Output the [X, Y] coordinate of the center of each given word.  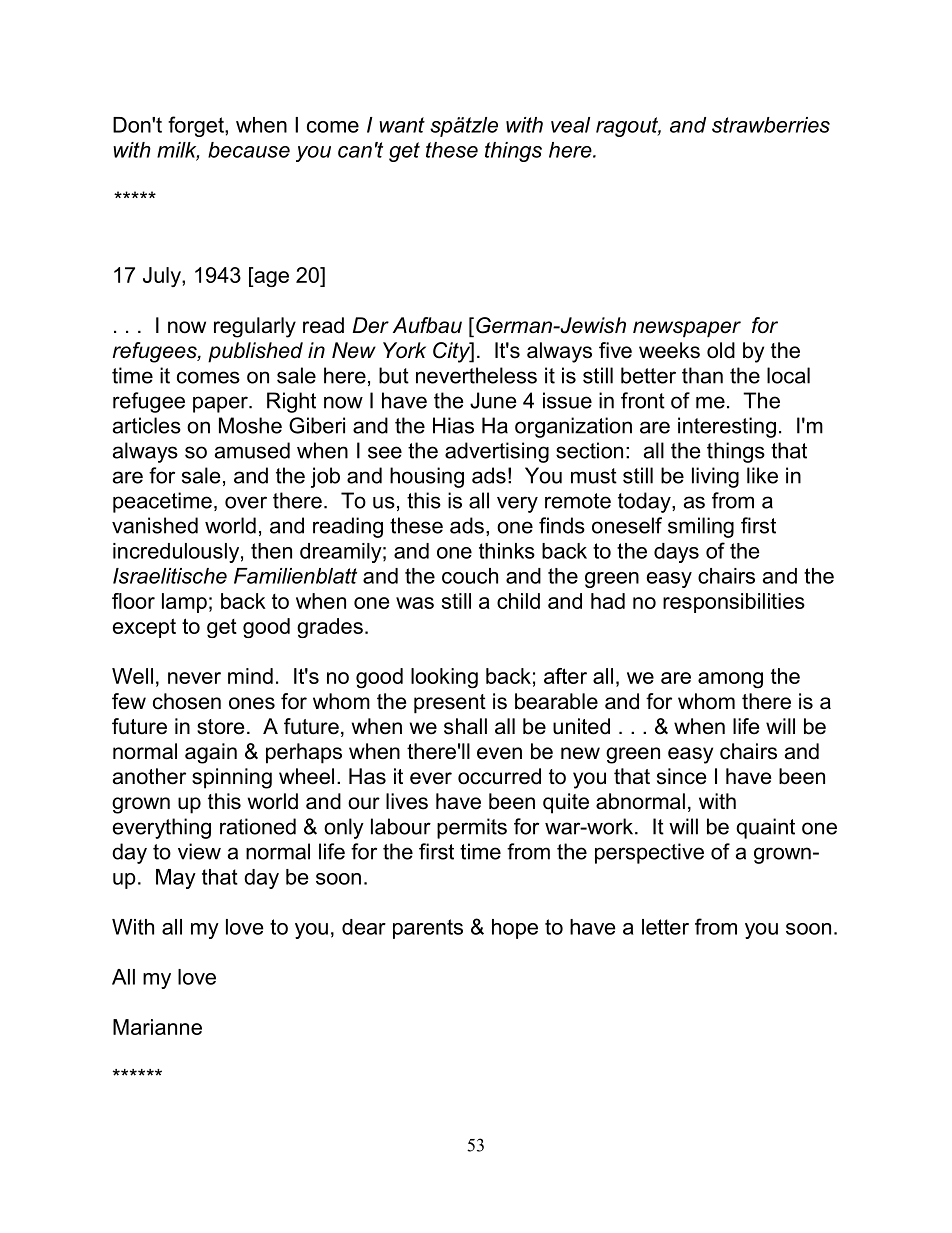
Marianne [157, 1027]
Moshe [250, 425]
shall [465, 726]
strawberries [771, 125]
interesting [727, 427]
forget [197, 126]
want [402, 125]
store [220, 727]
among [730, 680]
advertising [497, 452]
